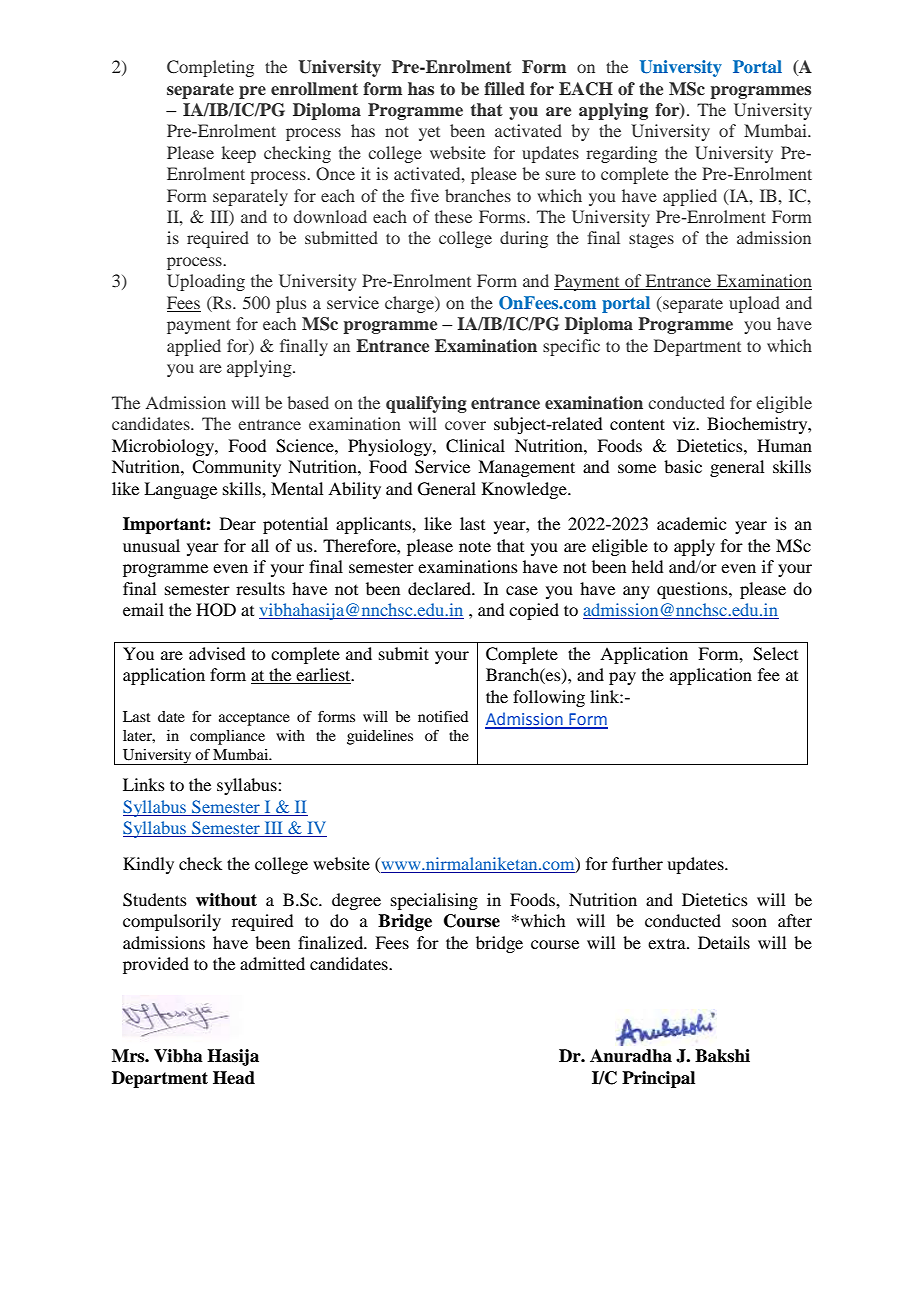 Image resolution: width=924 pixels, height=1309 pixels. I want to click on cover, so click(465, 425).
